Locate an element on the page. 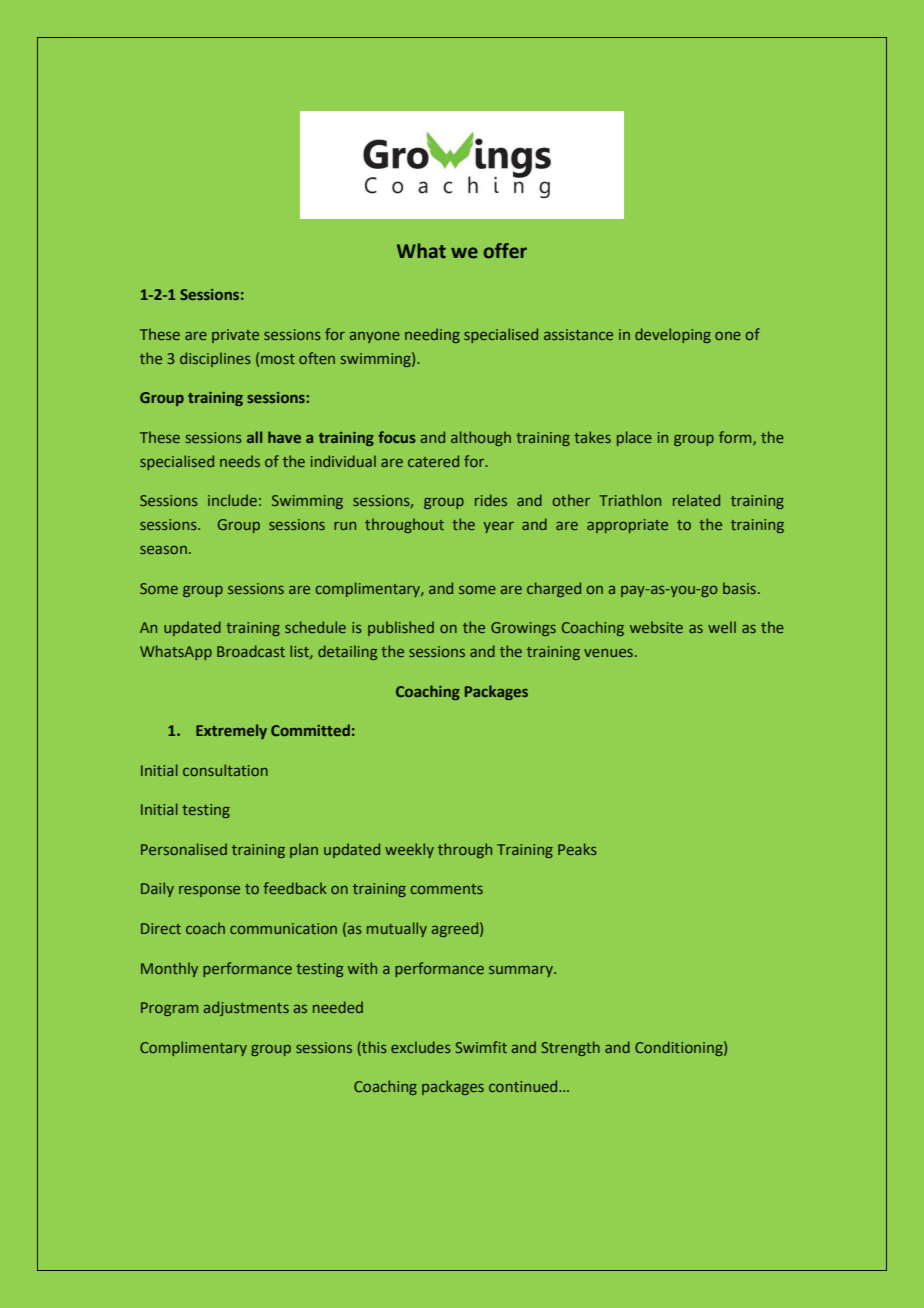 The height and width of the page is (1308, 924). response is located at coordinates (209, 891).
